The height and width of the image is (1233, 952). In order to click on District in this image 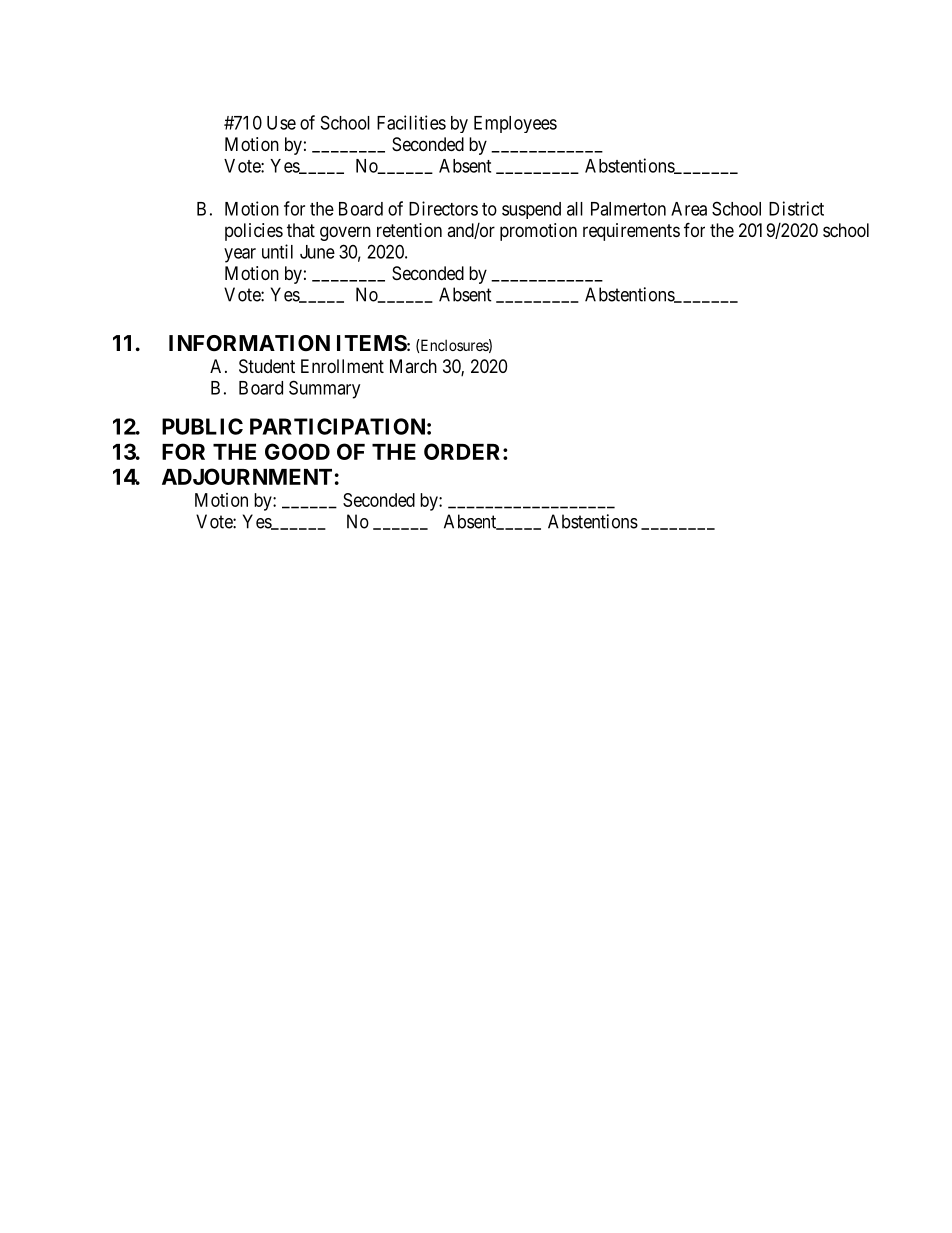, I will do `click(796, 208)`.
